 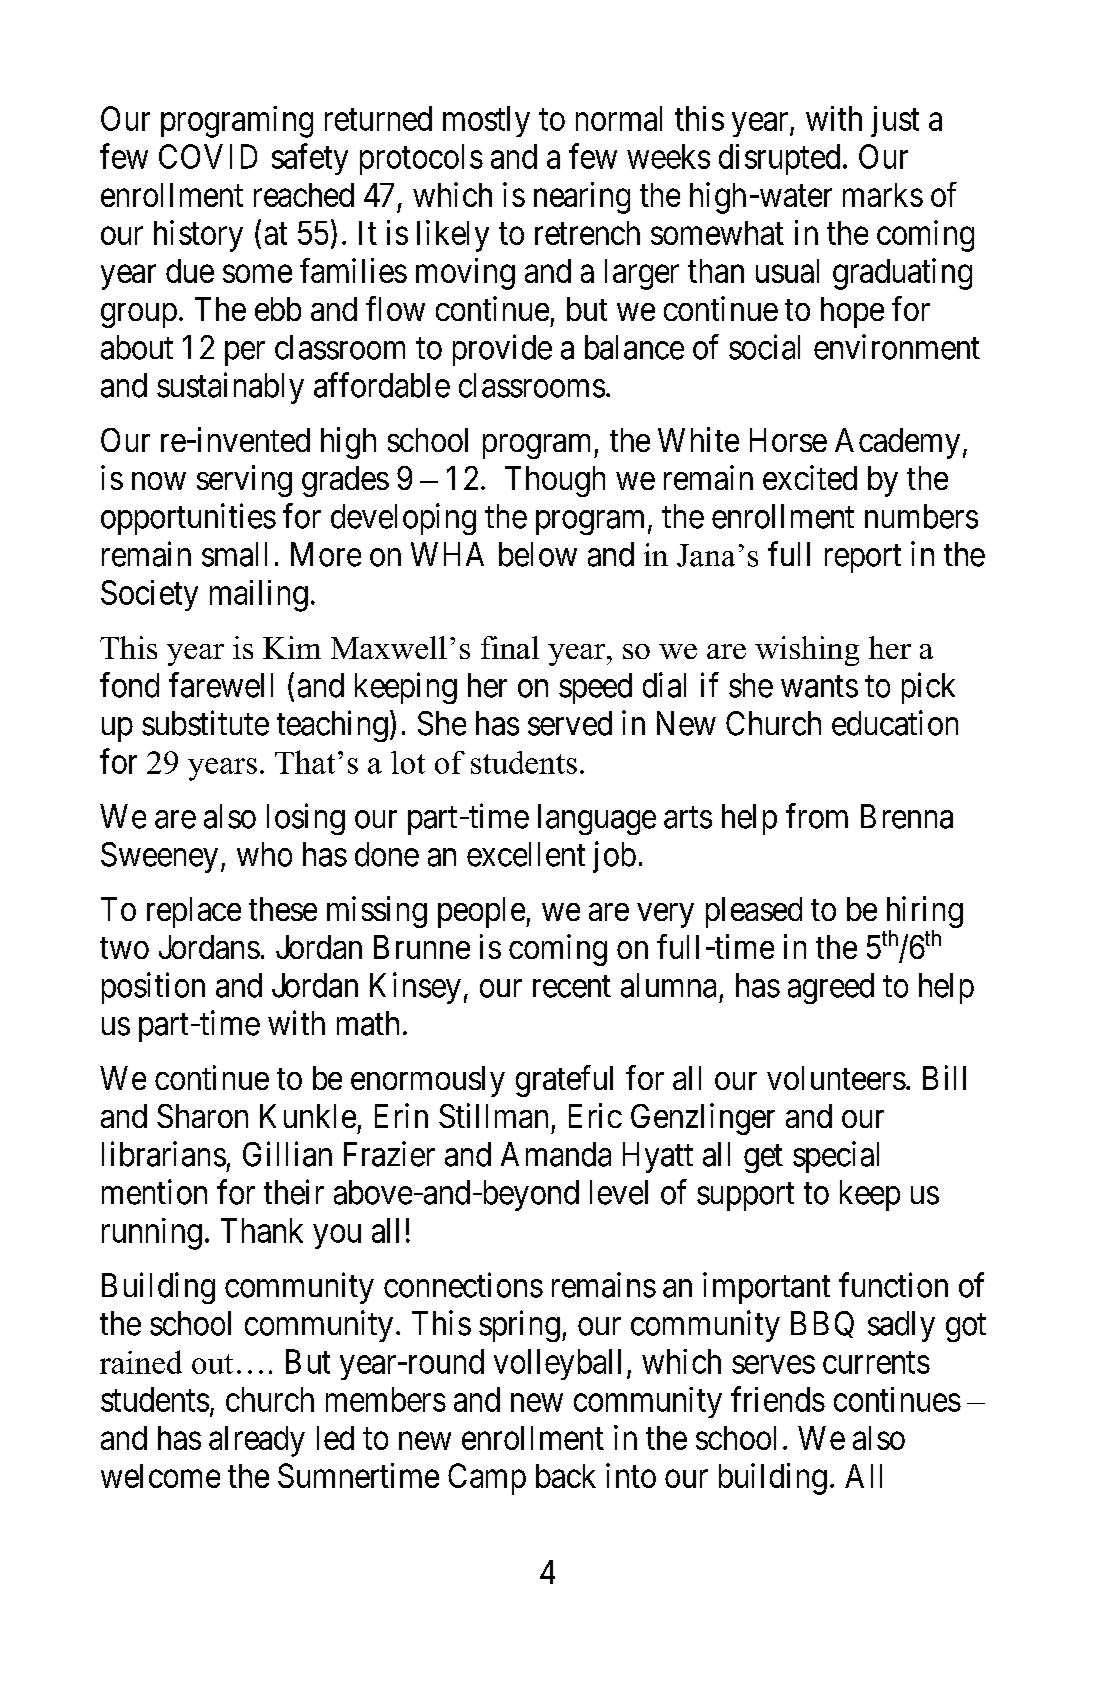 I want to click on COVID, so click(x=208, y=156).
